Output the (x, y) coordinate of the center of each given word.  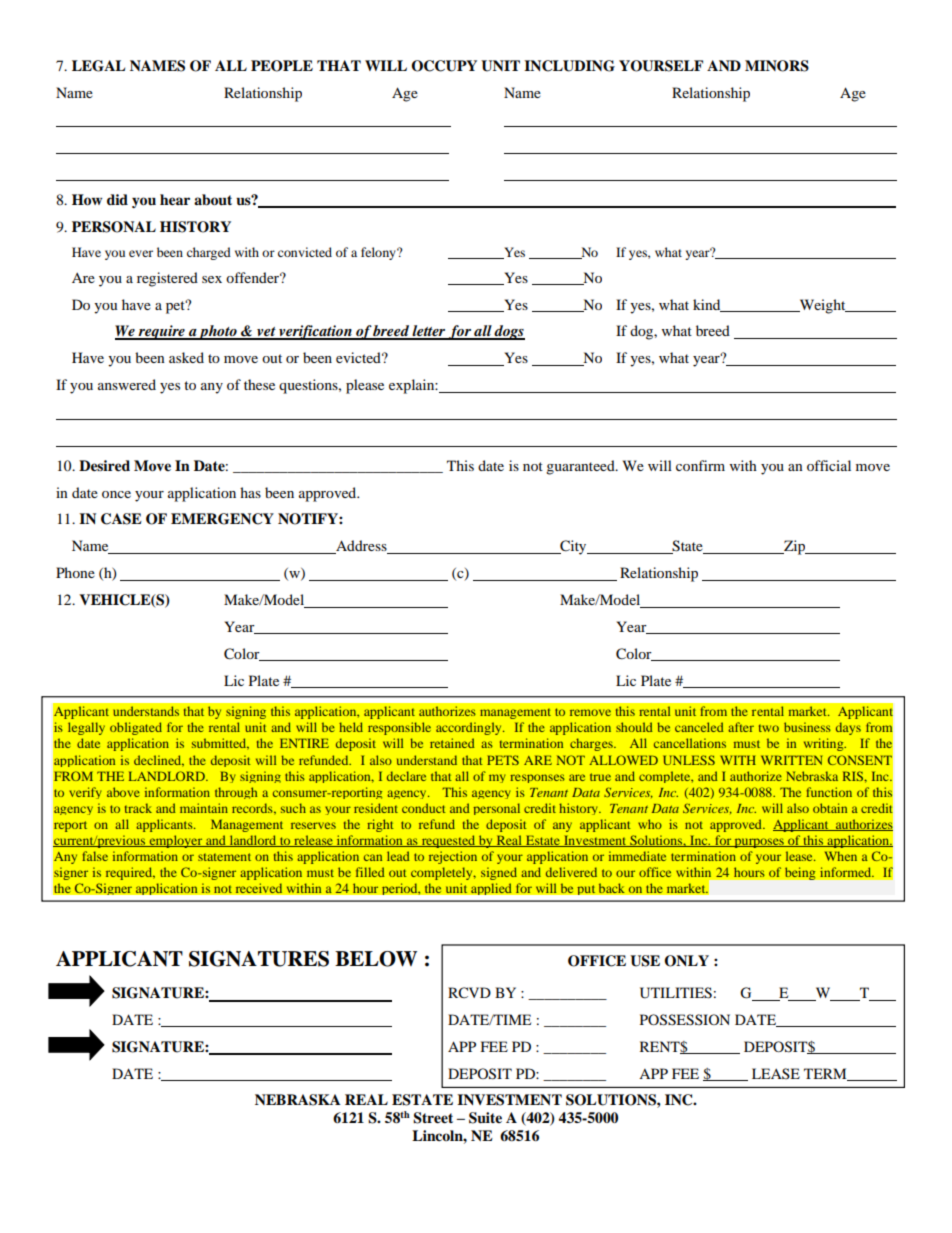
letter (429, 332)
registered (167, 279)
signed (499, 873)
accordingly (470, 728)
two (769, 728)
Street (433, 1118)
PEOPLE (282, 66)
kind (708, 305)
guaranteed (581, 467)
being (800, 873)
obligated (136, 728)
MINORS (777, 66)
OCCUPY (444, 66)
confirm (700, 465)
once (116, 494)
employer (176, 841)
